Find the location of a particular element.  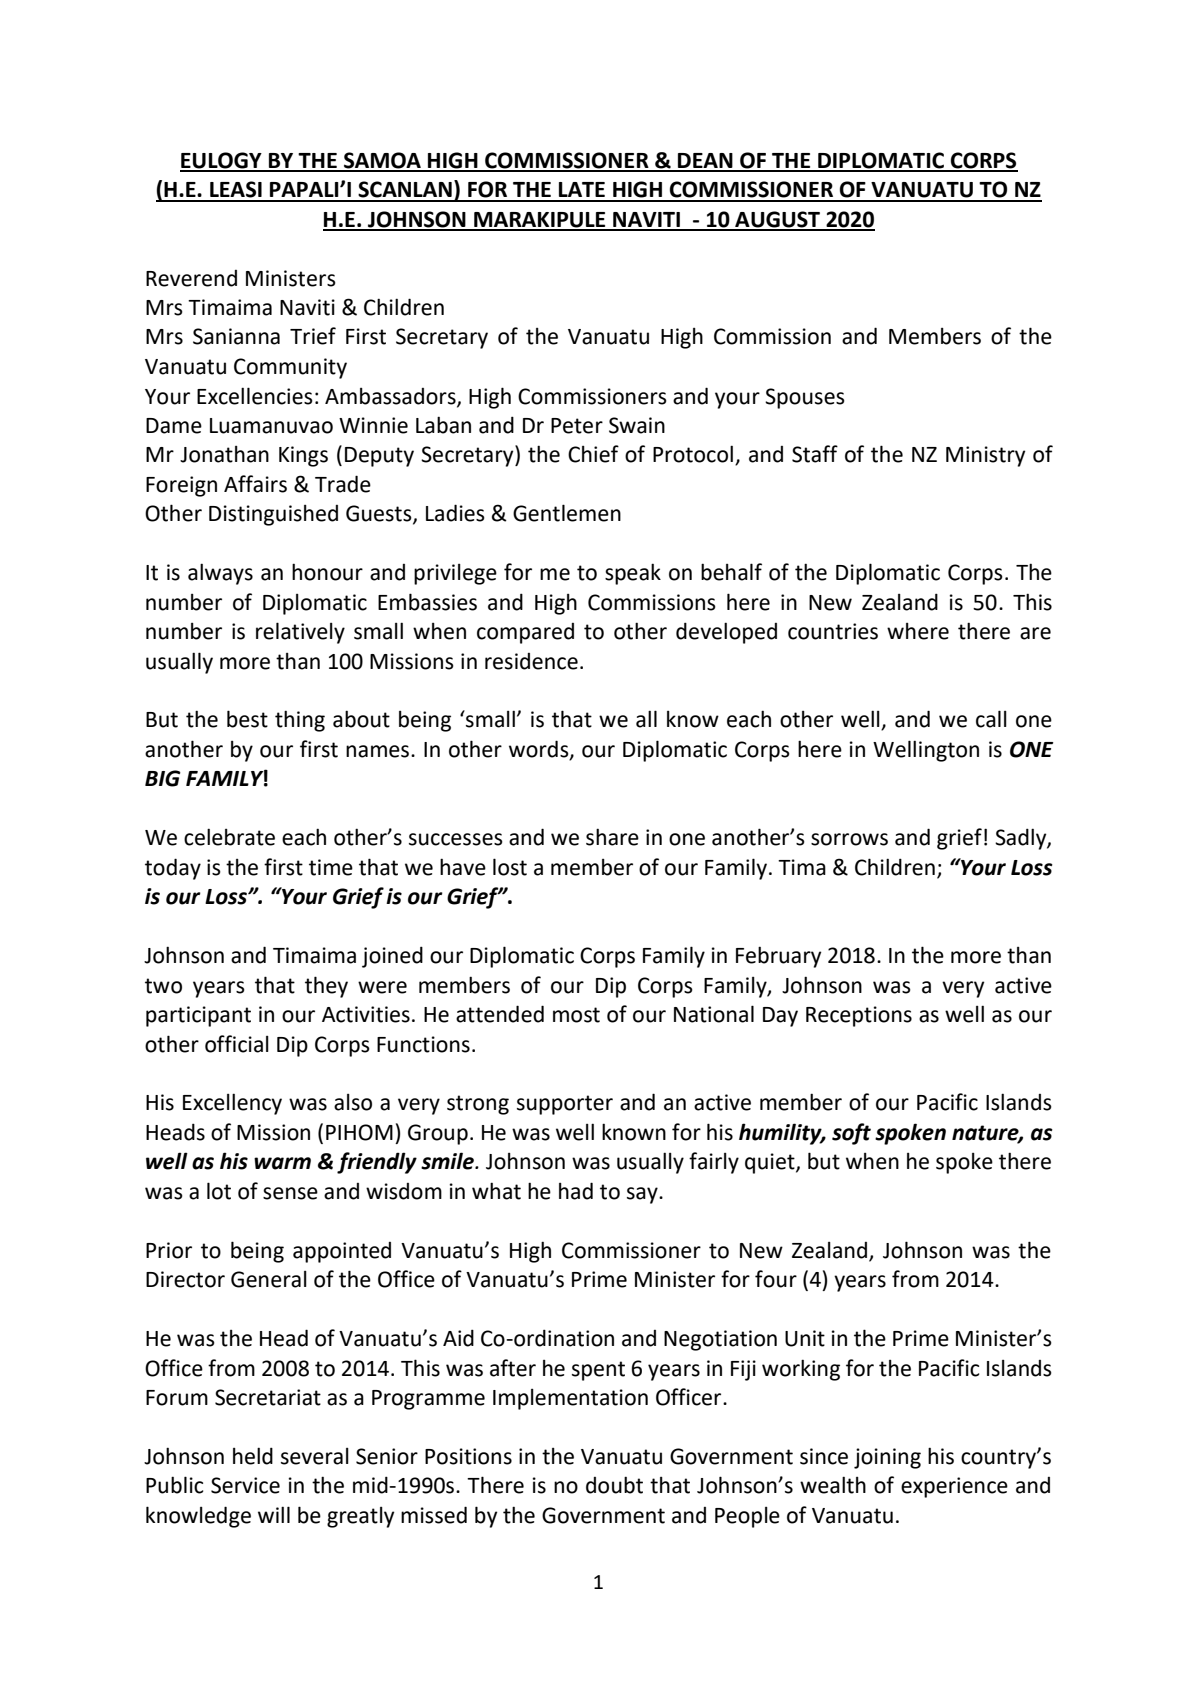

Spouses is located at coordinates (805, 398).
